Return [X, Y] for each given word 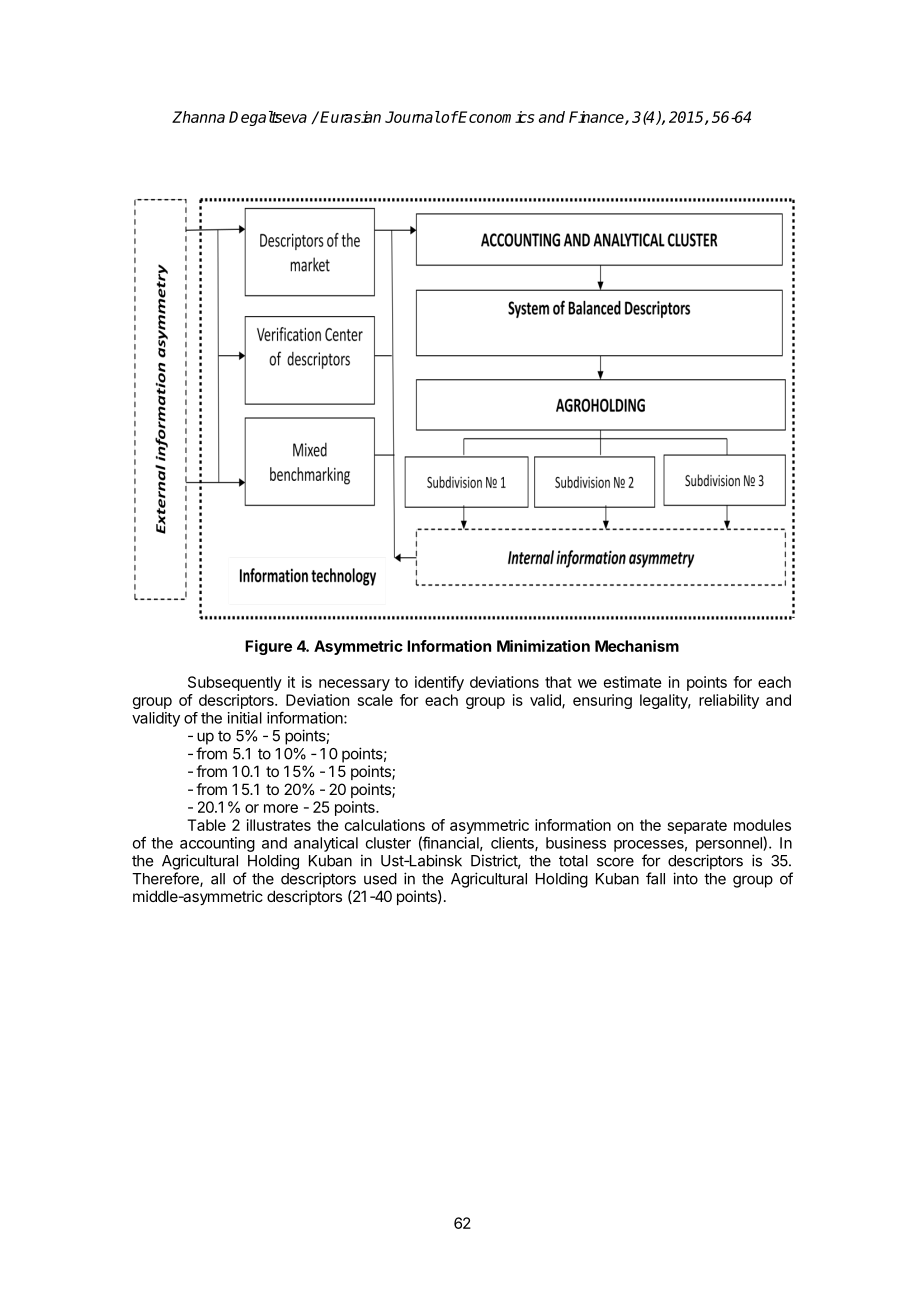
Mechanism [637, 646]
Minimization [543, 646]
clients [513, 844]
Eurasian [350, 117]
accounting [217, 844]
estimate [633, 682]
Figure [268, 647]
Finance [597, 118]
